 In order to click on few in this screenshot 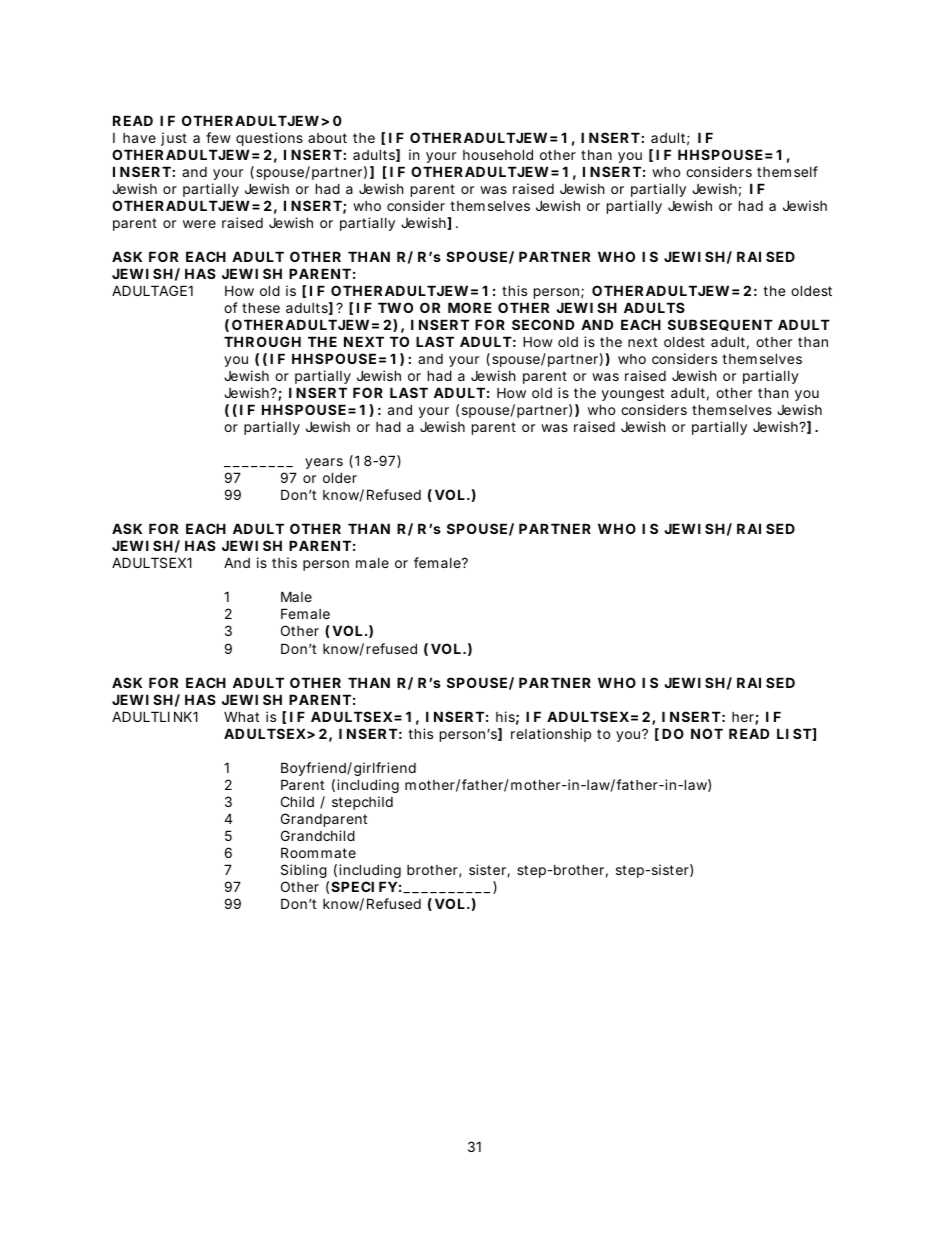, I will do `click(218, 137)`.
